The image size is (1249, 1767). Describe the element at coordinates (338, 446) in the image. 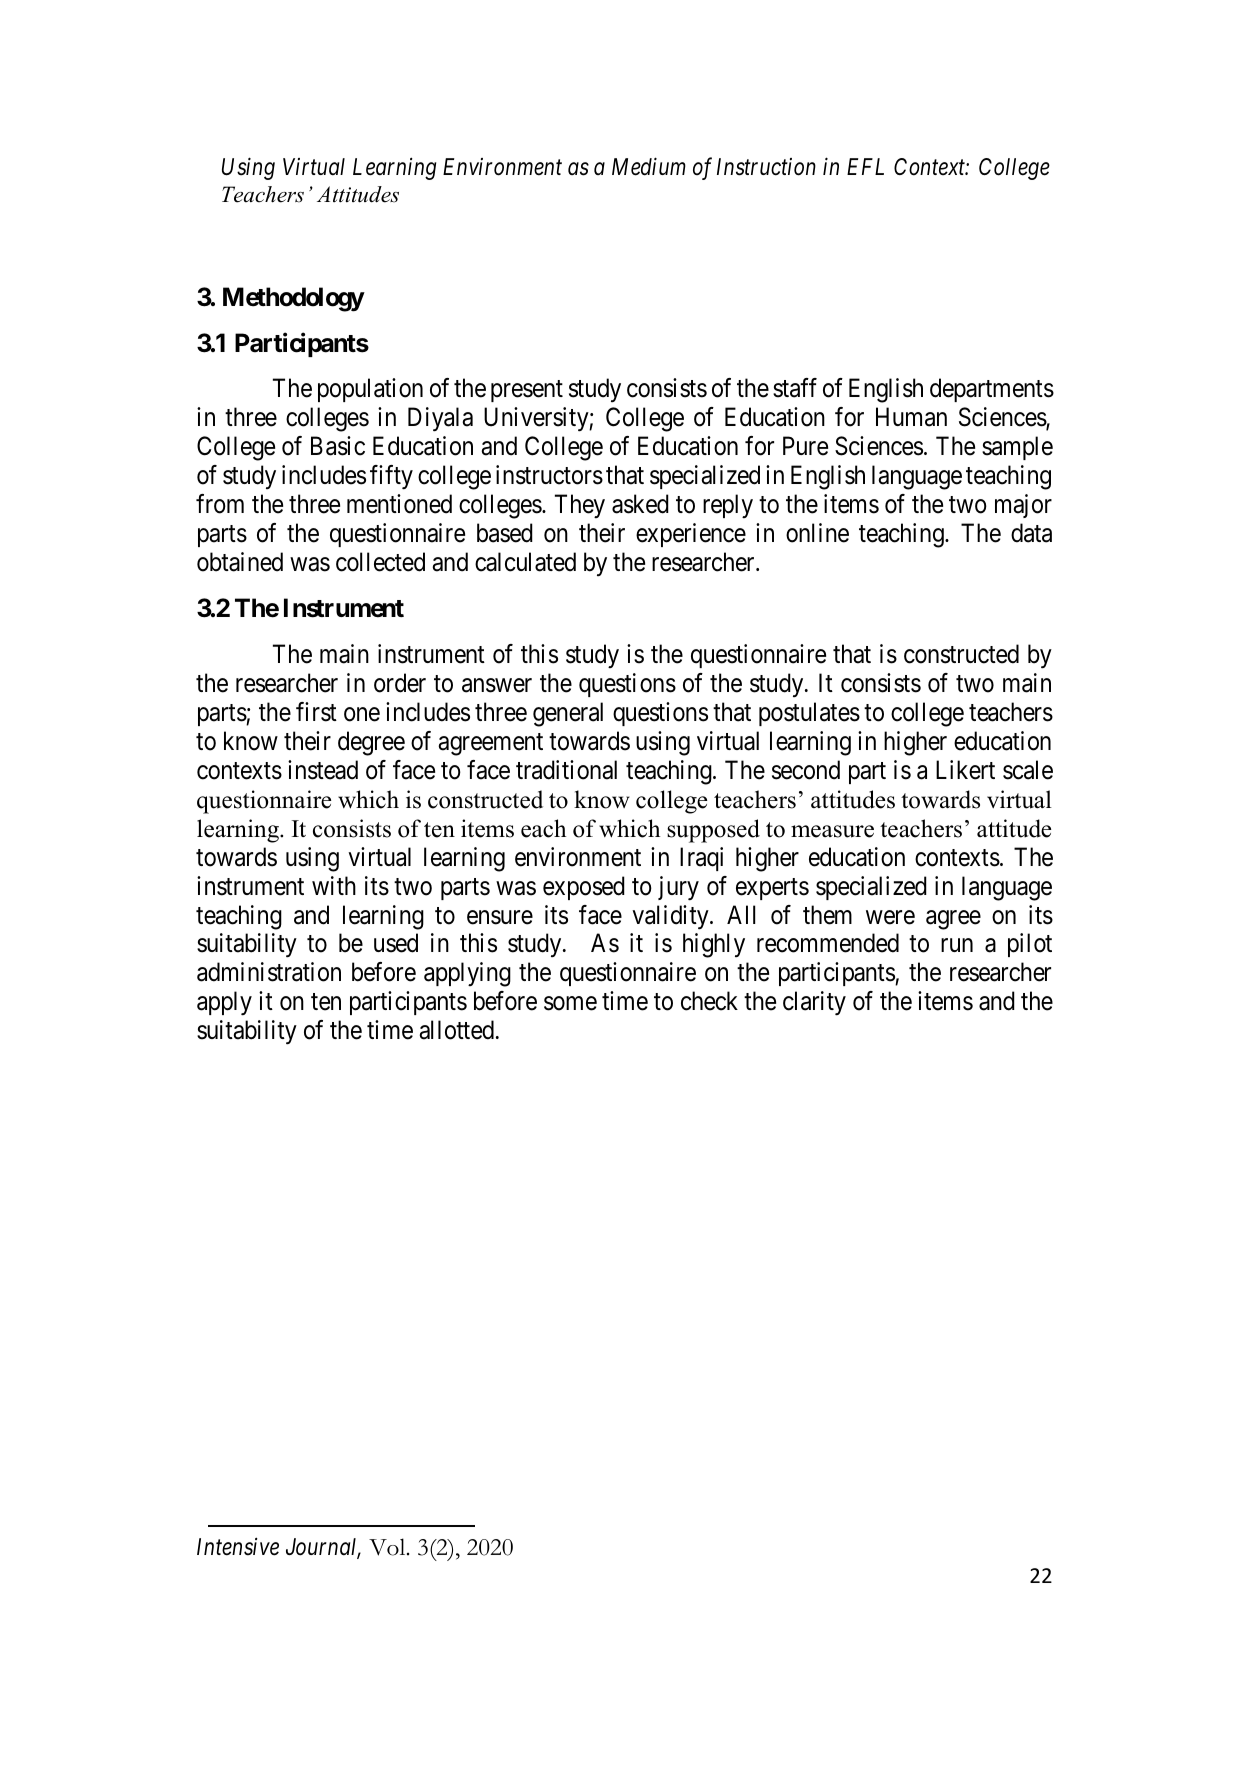

I see `Basic` at that location.
